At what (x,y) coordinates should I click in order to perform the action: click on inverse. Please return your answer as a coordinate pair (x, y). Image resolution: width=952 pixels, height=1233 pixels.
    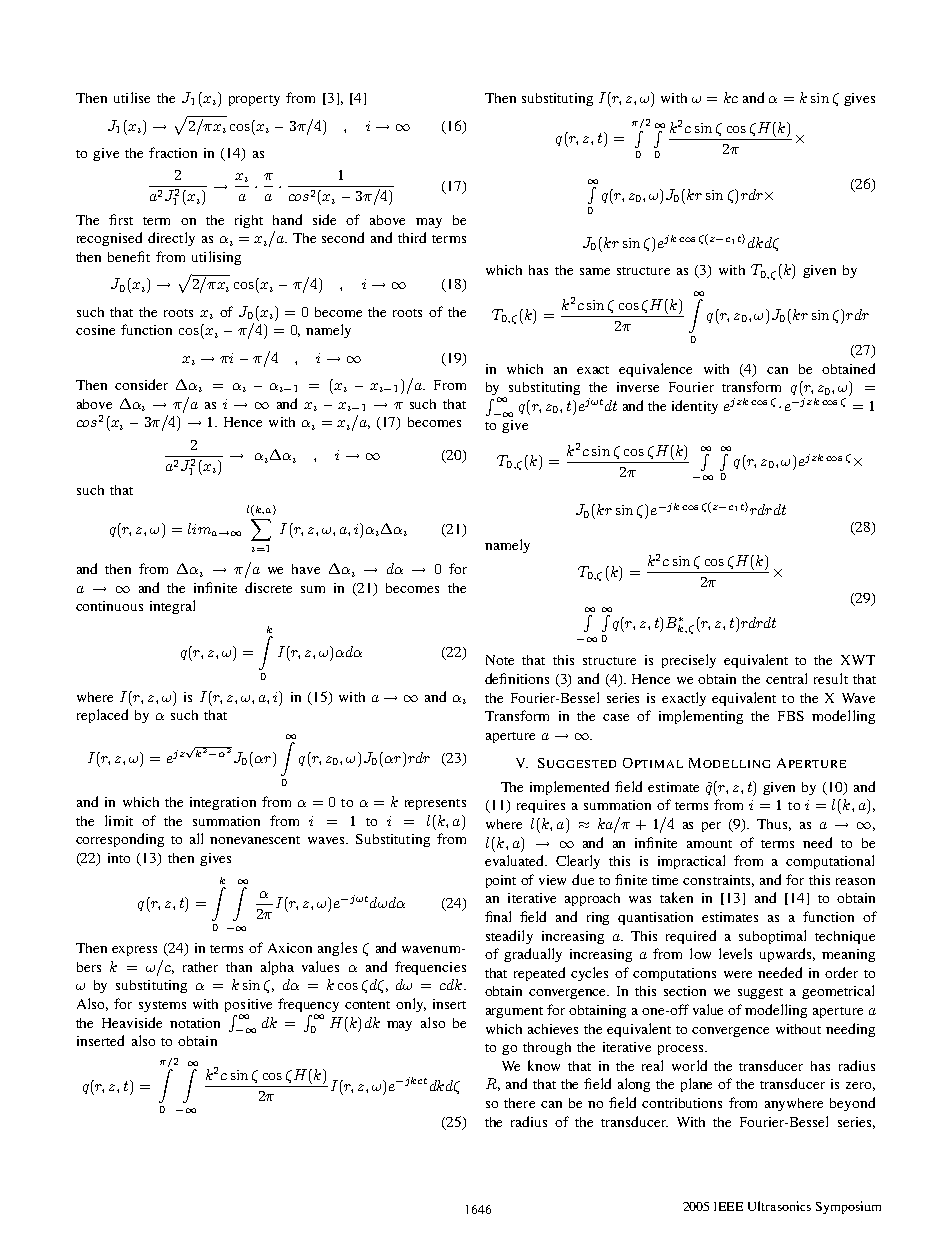
    Looking at the image, I should click on (638, 387).
